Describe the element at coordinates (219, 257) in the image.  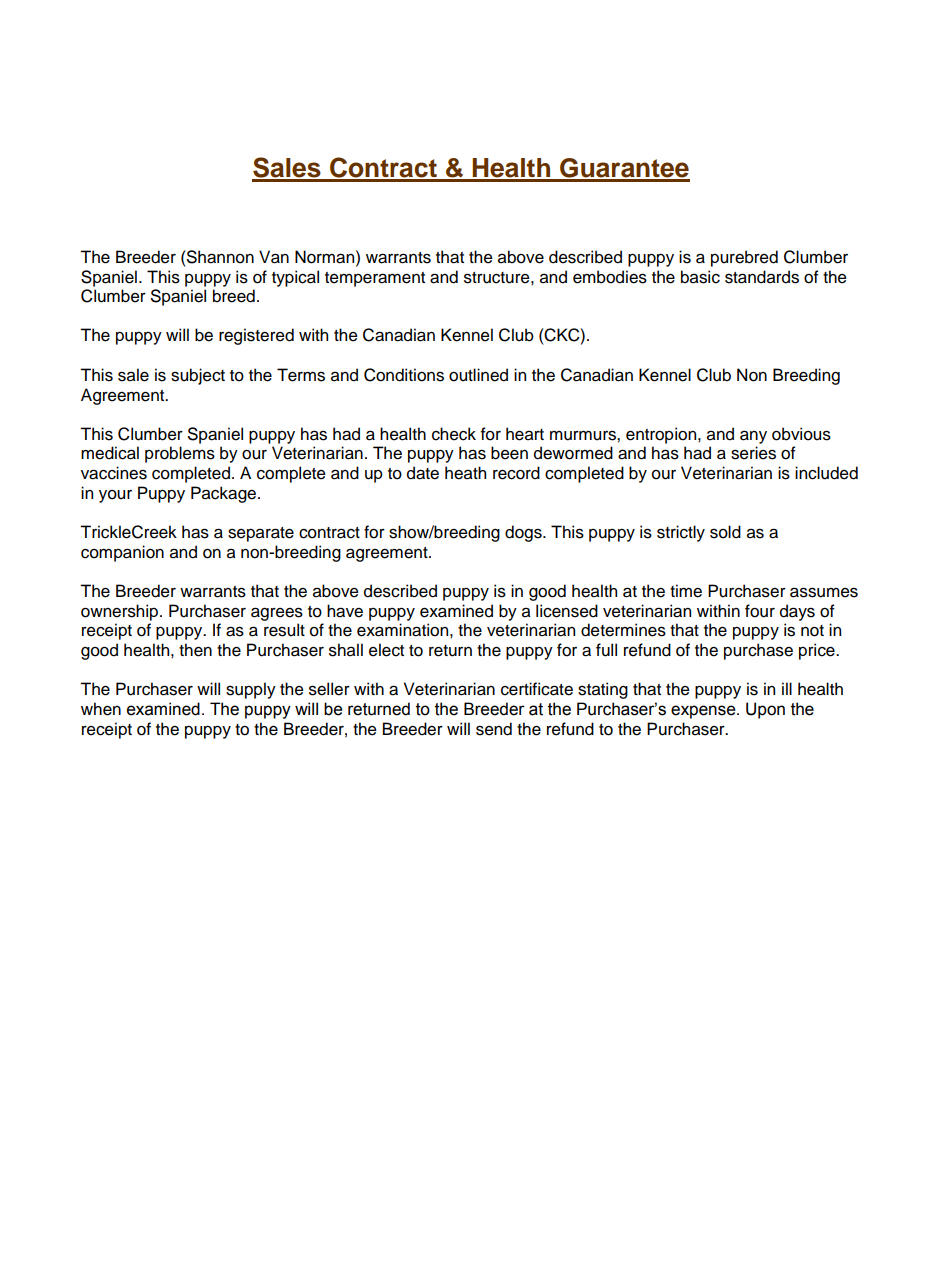
I see `Shannon` at that location.
